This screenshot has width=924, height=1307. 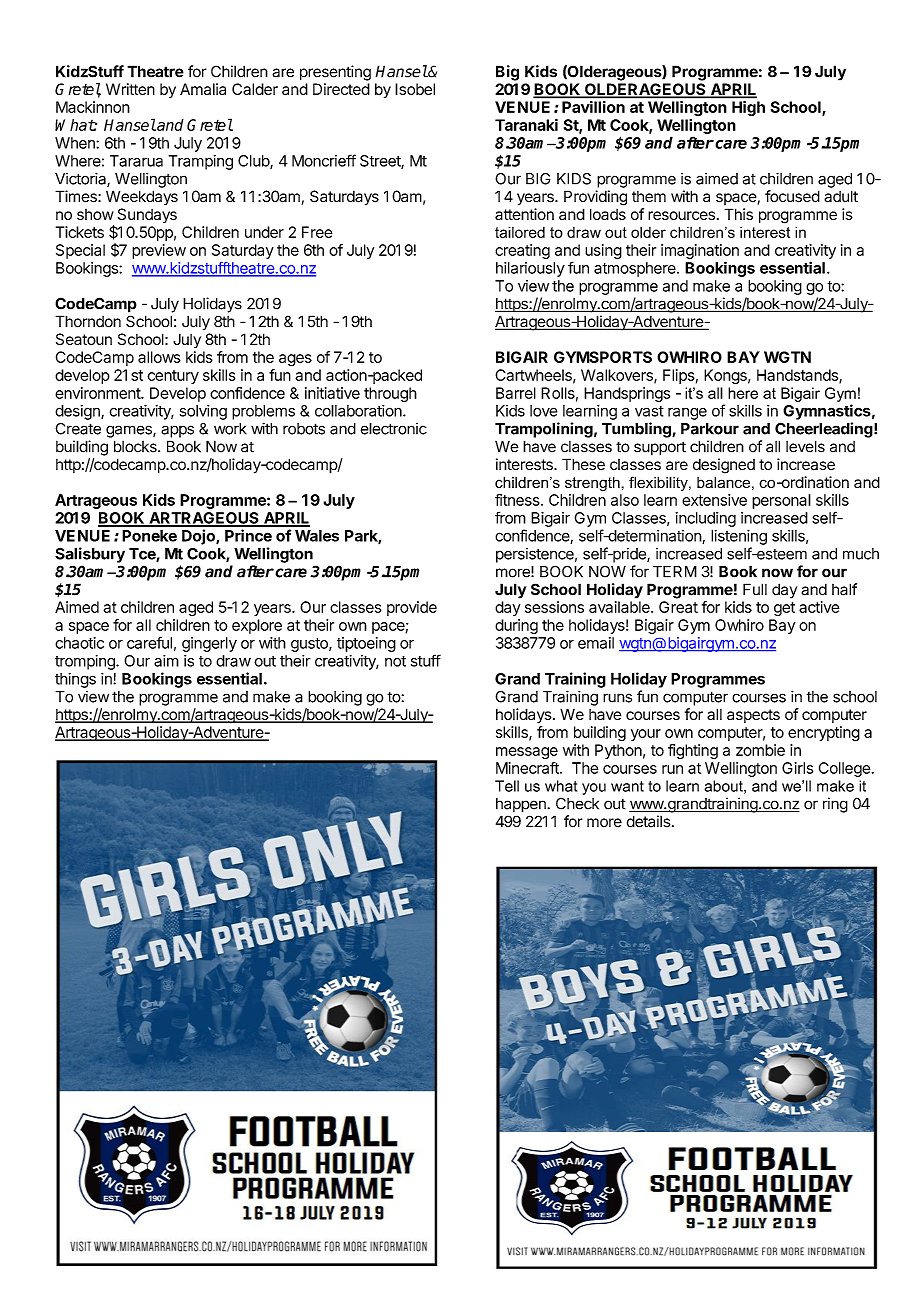 What do you see at coordinates (75, 680) in the screenshot?
I see `things` at bounding box center [75, 680].
